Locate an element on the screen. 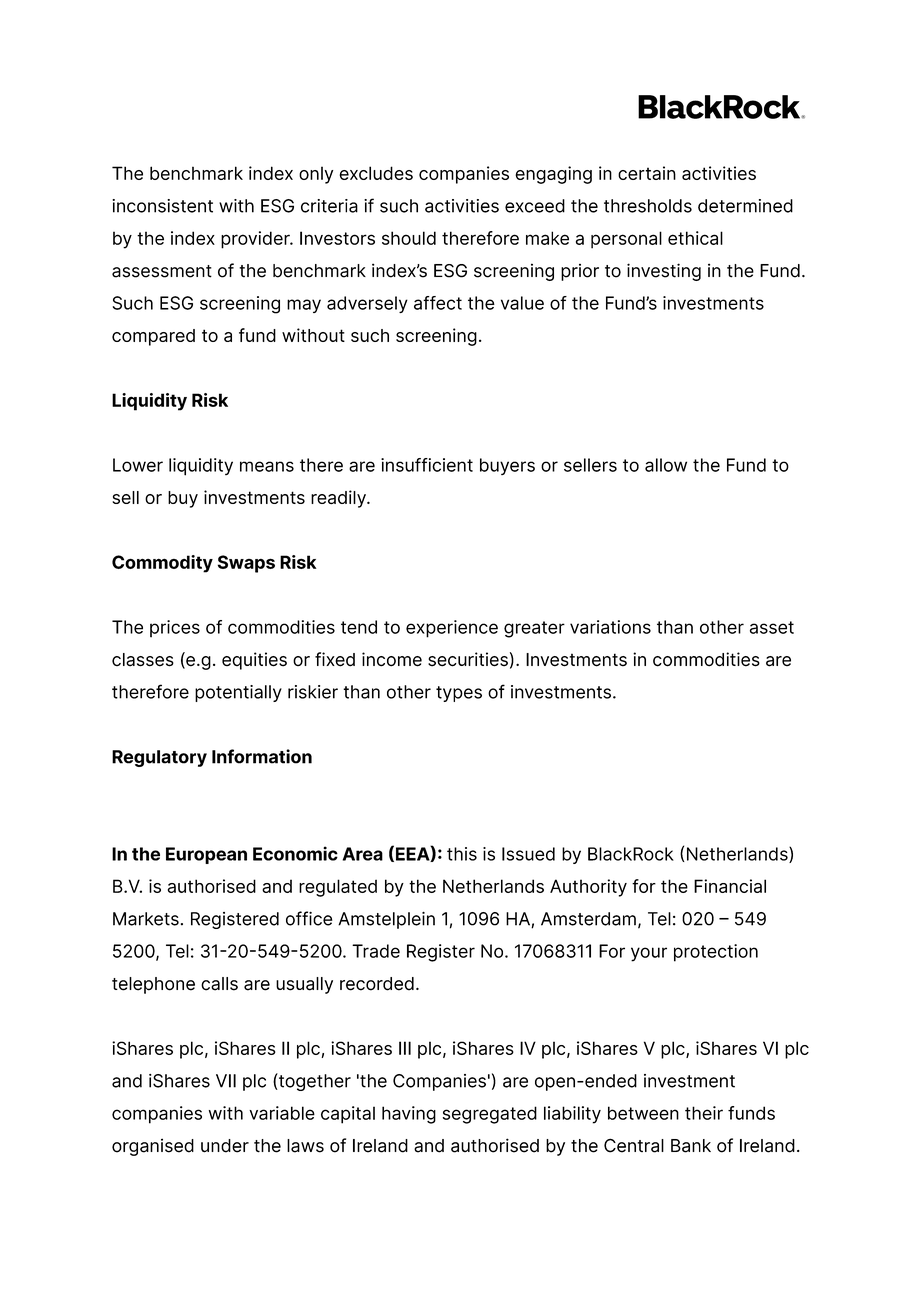  European is located at coordinates (206, 855).
